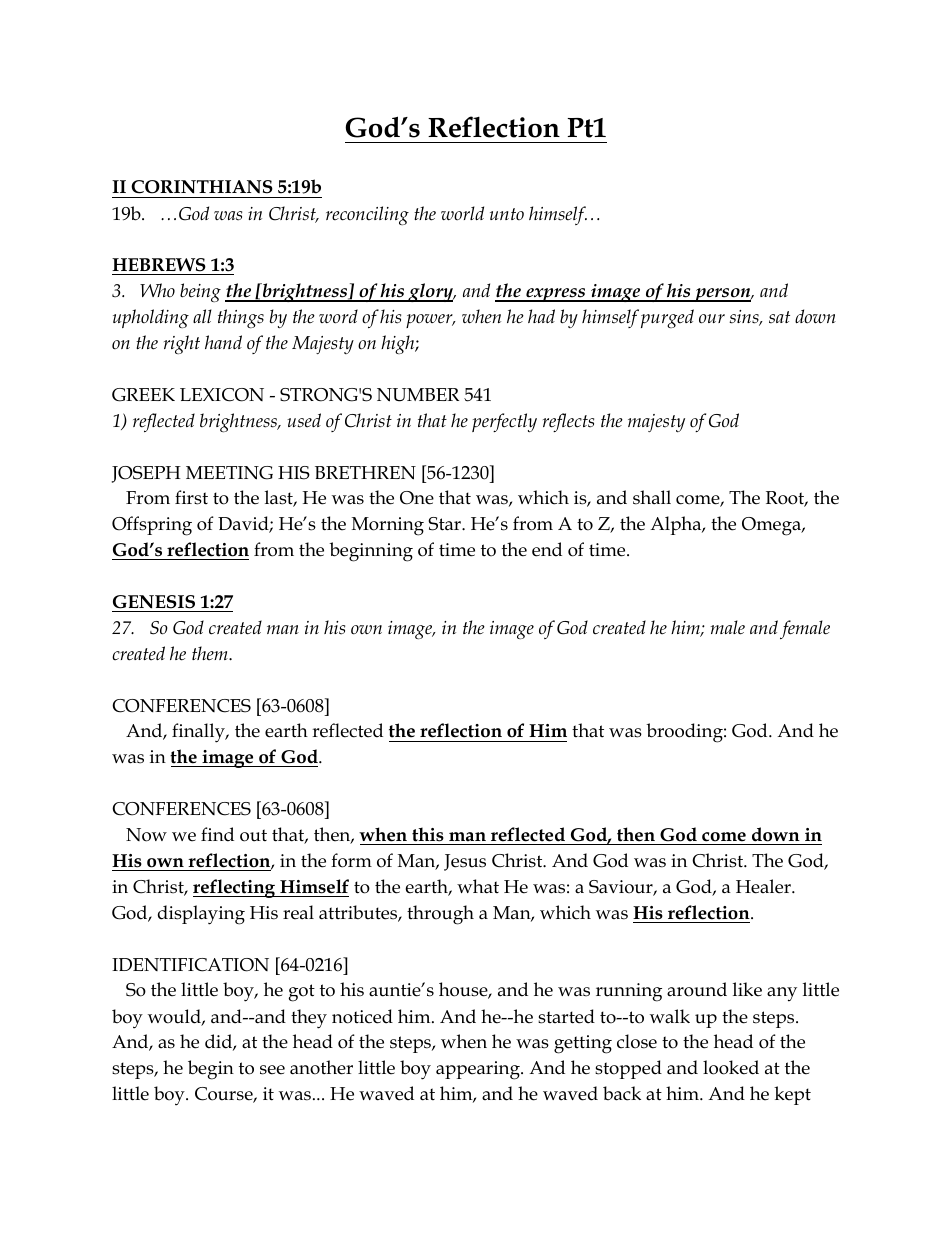  What do you see at coordinates (667, 318) in the document?
I see `purged` at bounding box center [667, 318].
